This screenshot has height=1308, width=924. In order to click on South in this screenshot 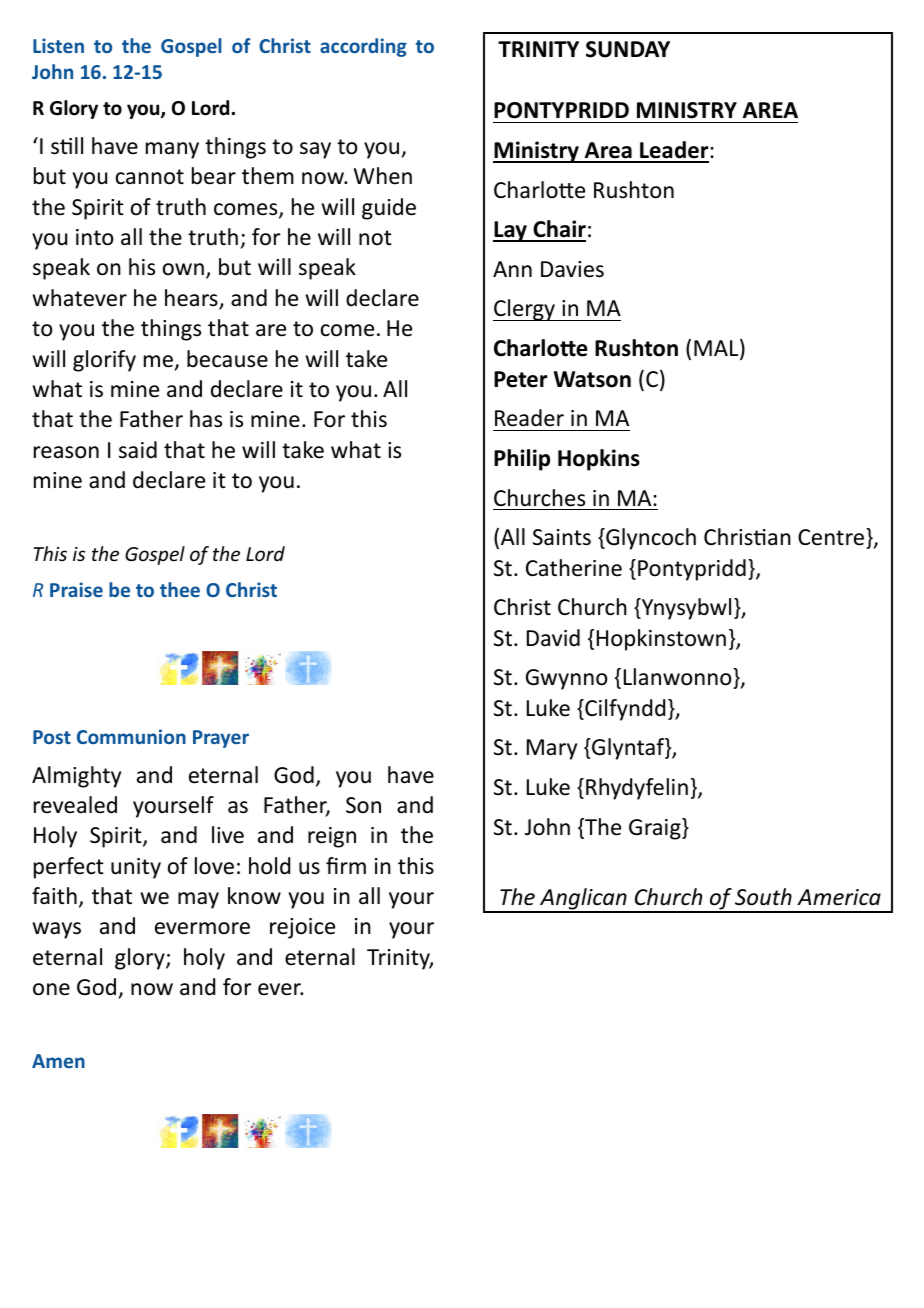, I will do `click(763, 897)`.
